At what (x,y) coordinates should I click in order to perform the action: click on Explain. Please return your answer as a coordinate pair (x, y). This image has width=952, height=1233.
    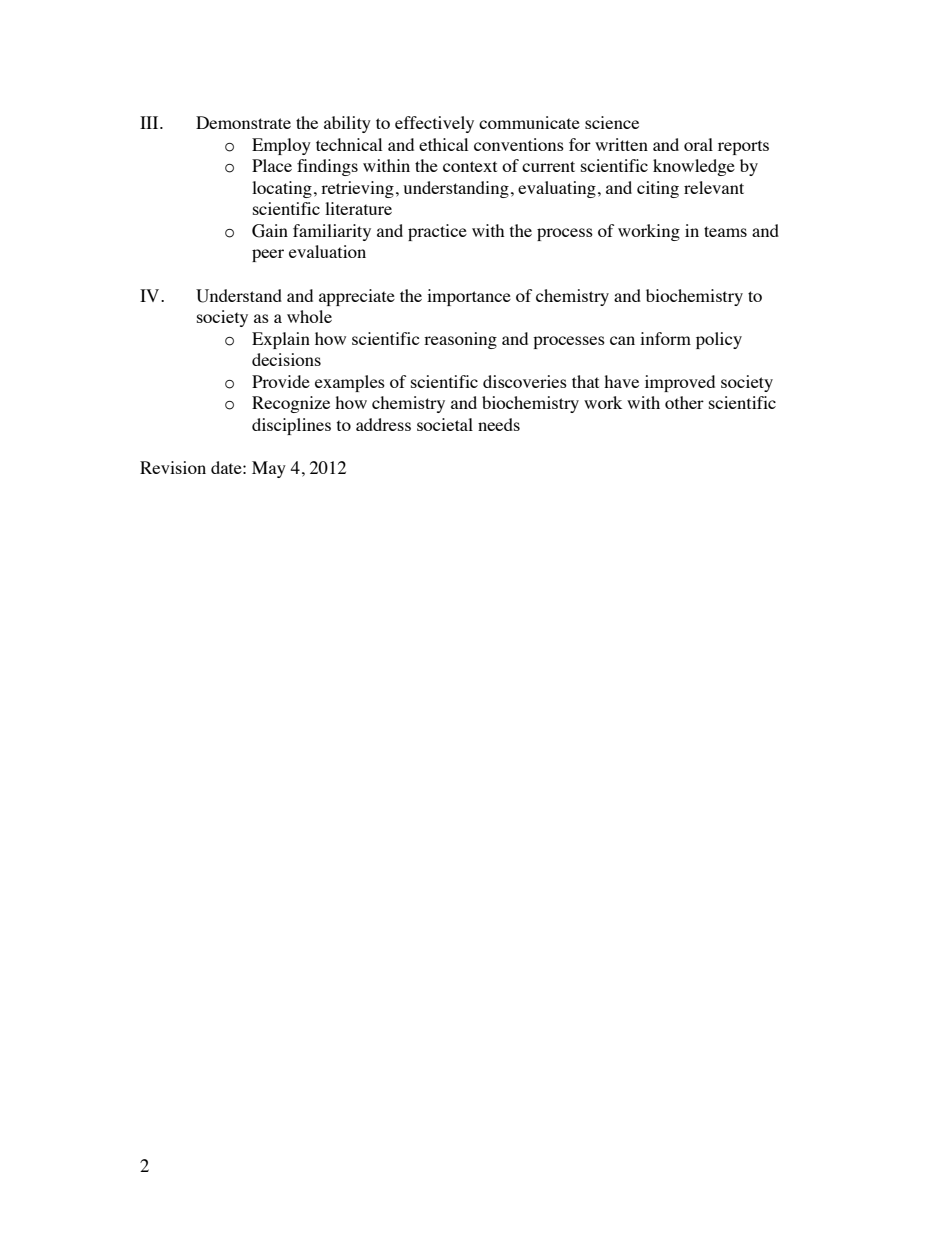
    Looking at the image, I should click on (281, 340).
